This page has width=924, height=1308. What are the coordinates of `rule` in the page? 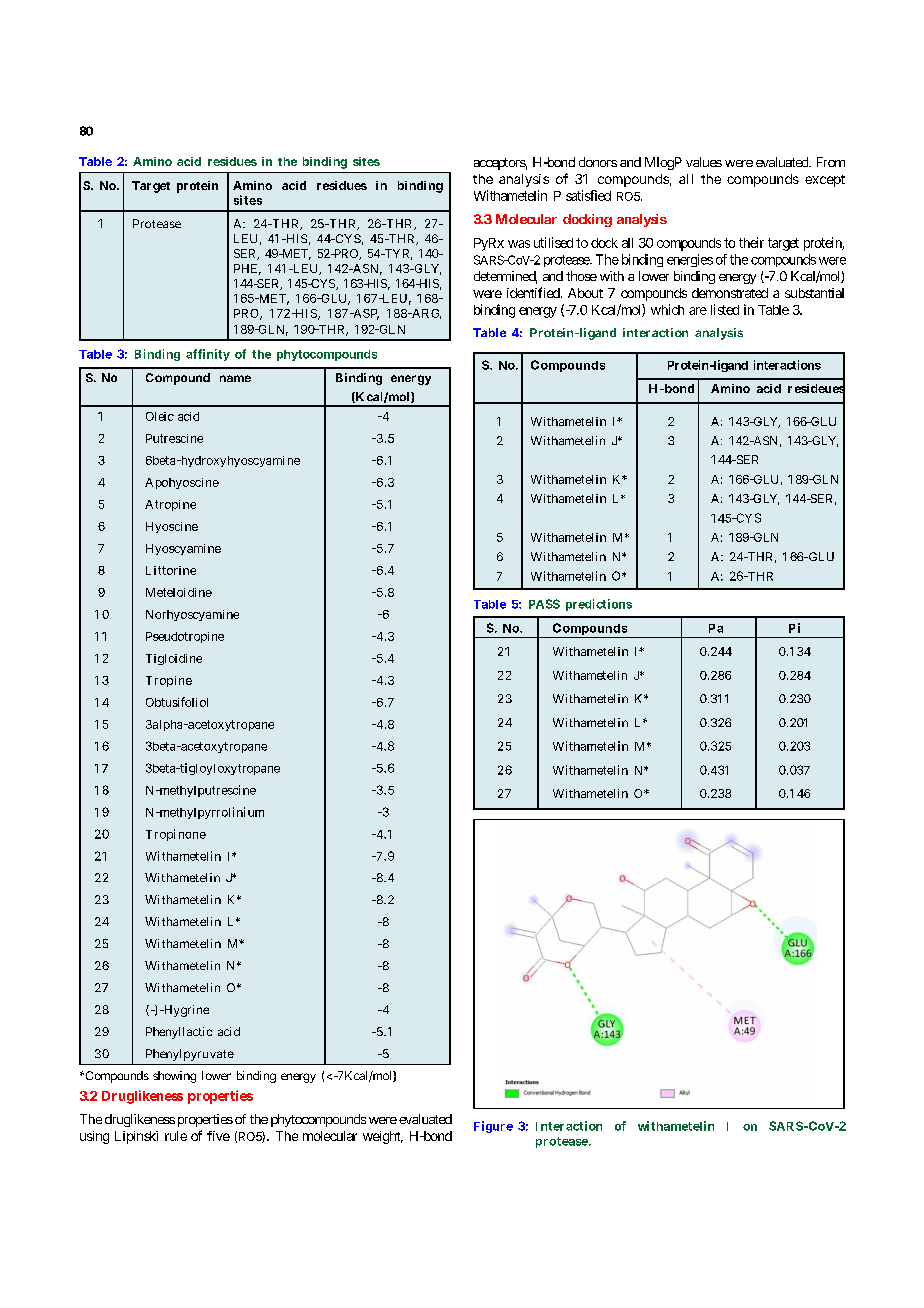 It's located at (176, 1136).
